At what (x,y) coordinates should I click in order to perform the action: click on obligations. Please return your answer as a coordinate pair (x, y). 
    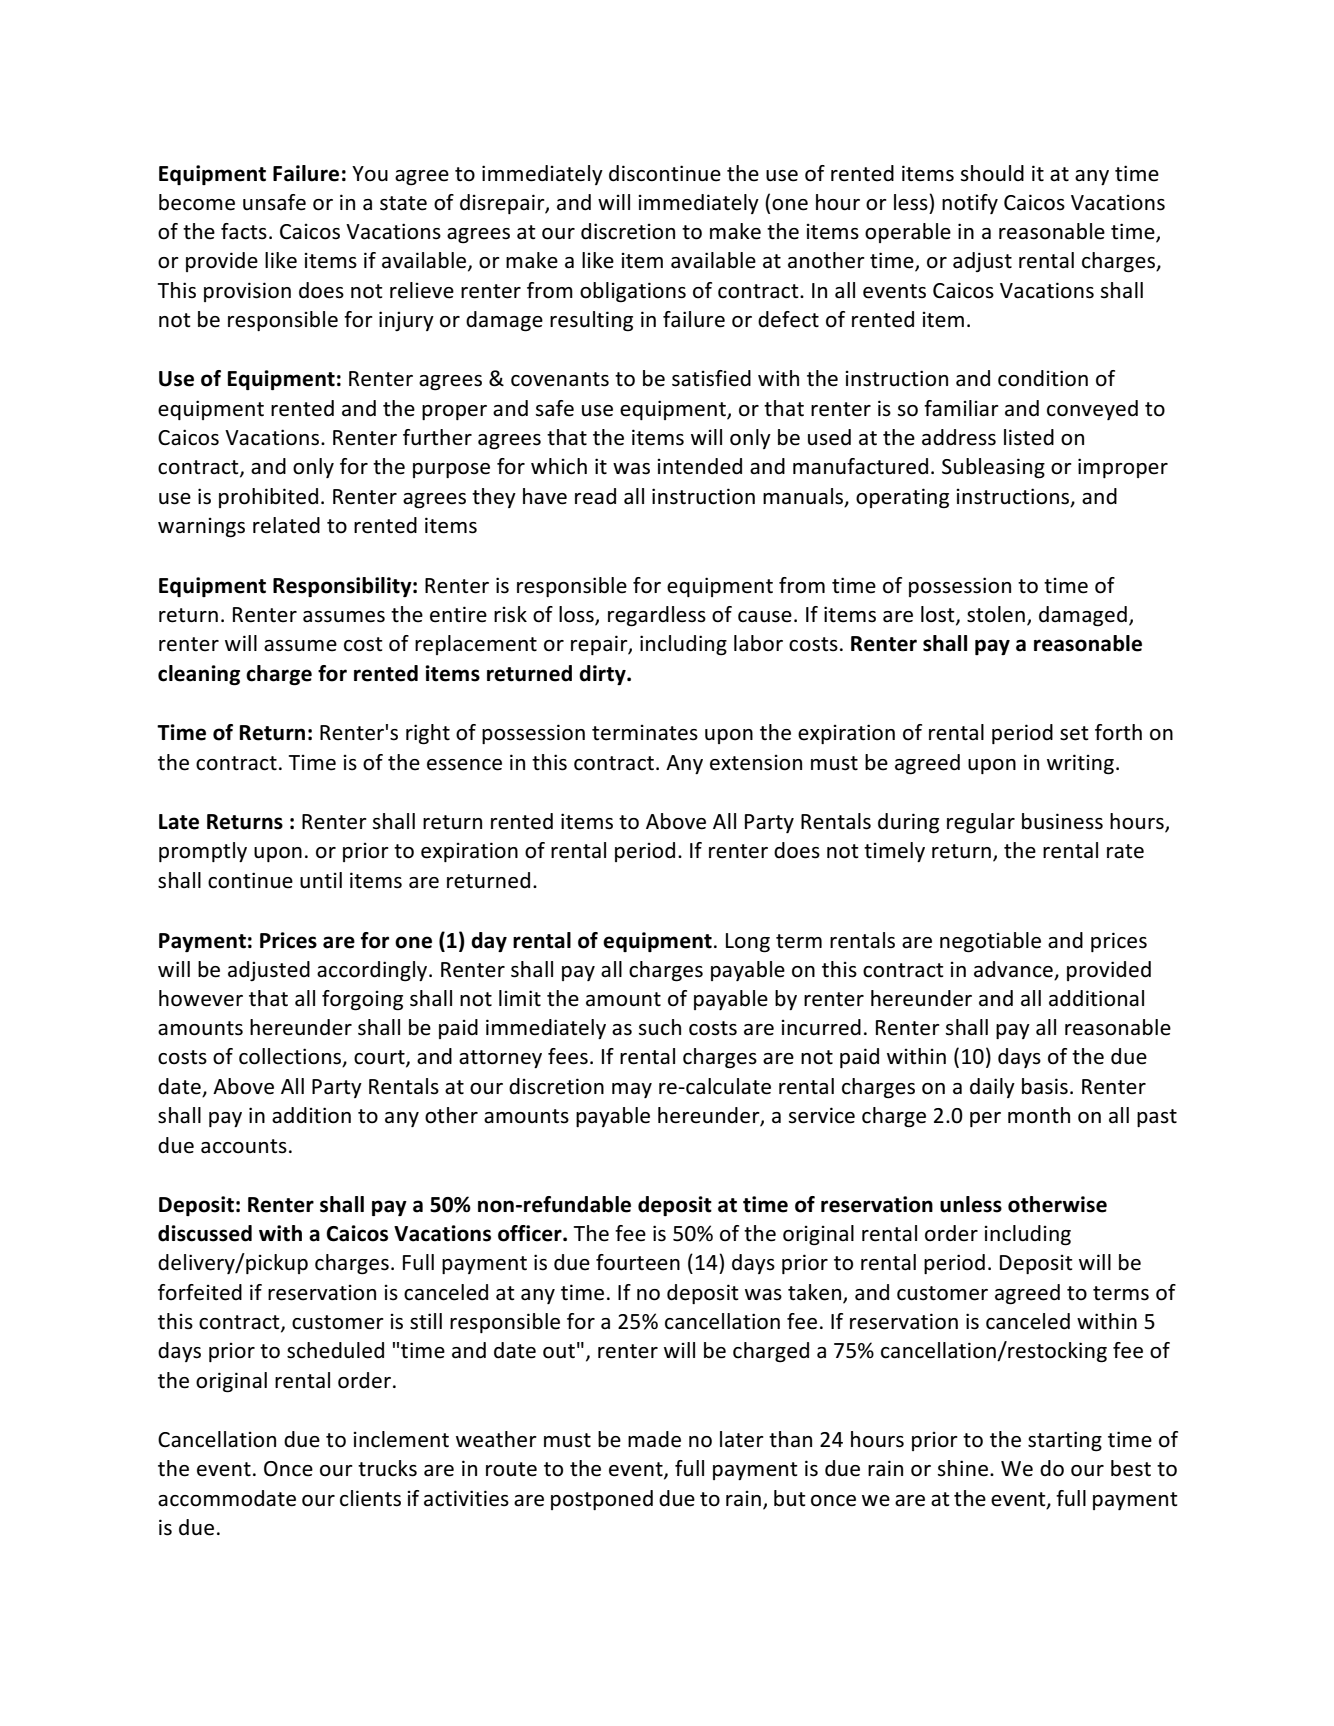
    Looking at the image, I should click on (633, 292).
